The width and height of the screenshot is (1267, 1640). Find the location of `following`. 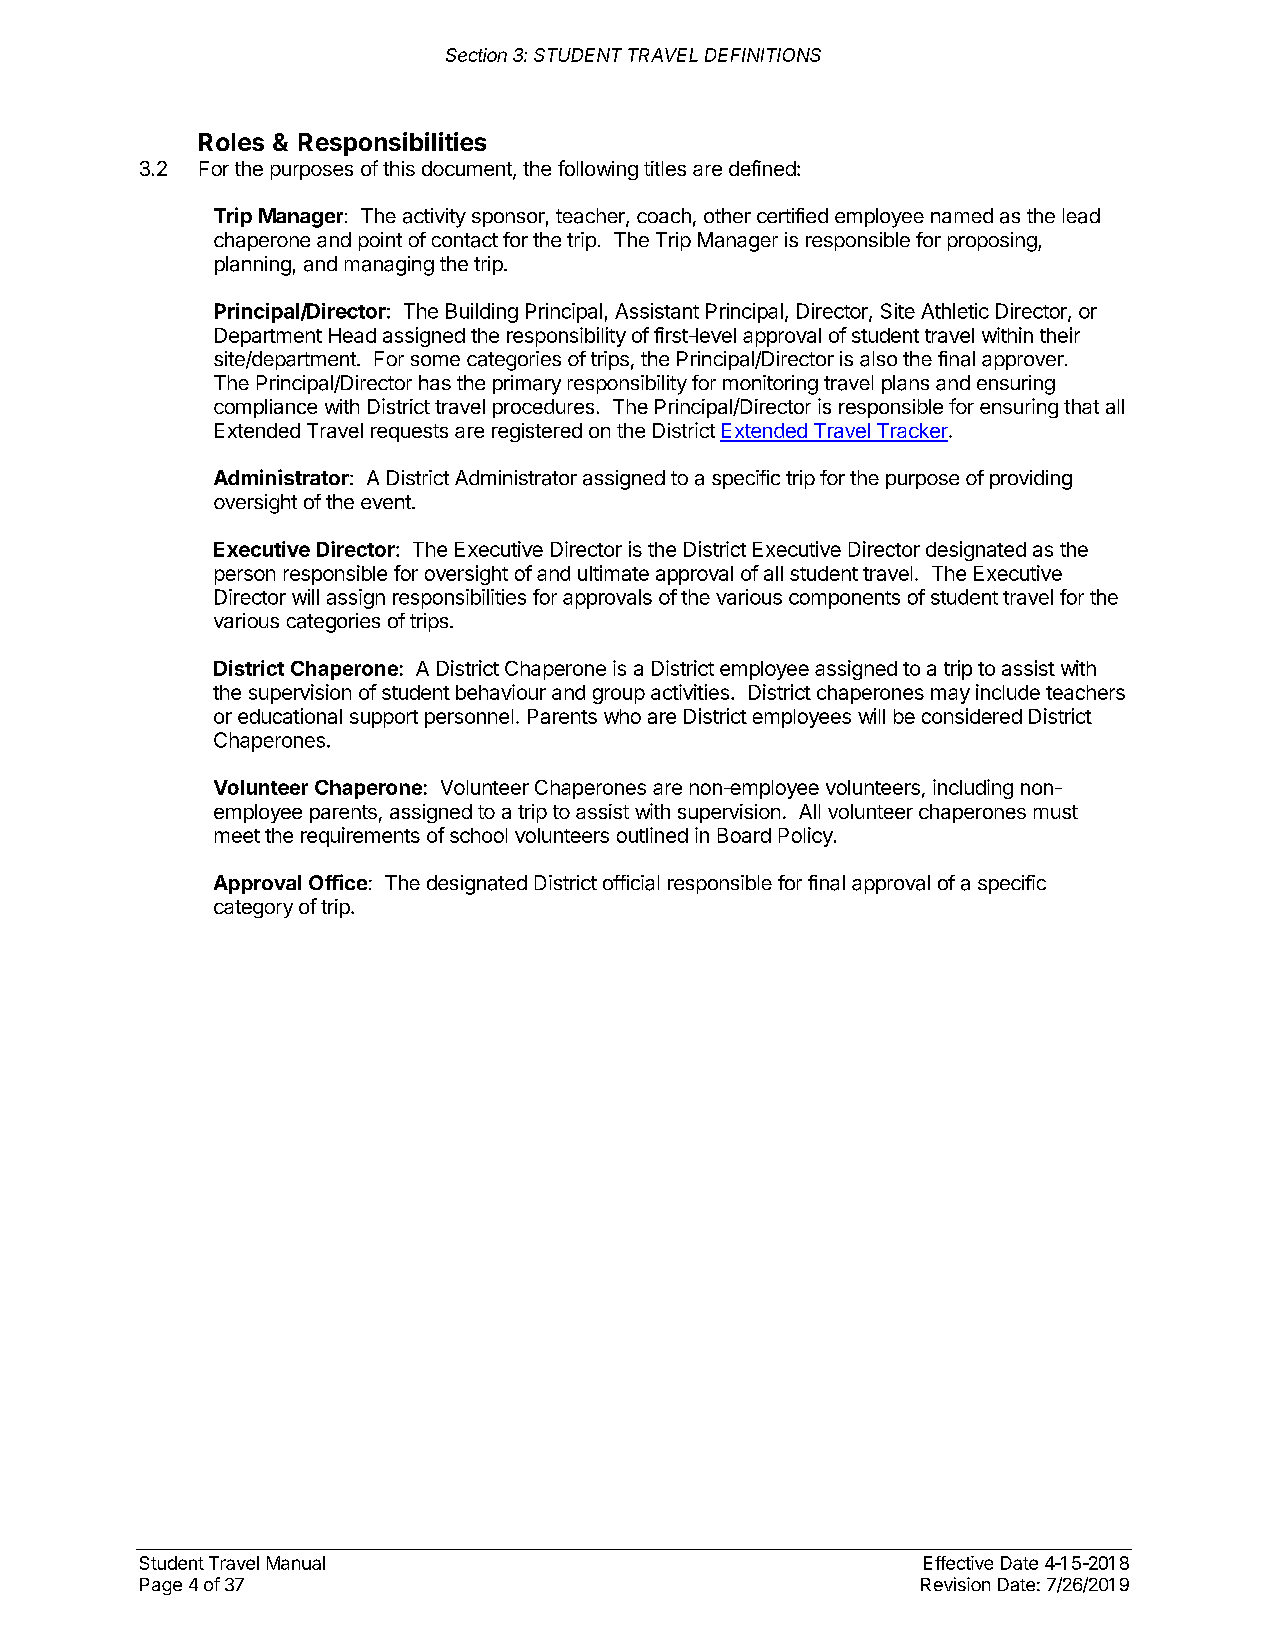

following is located at coordinates (598, 170).
